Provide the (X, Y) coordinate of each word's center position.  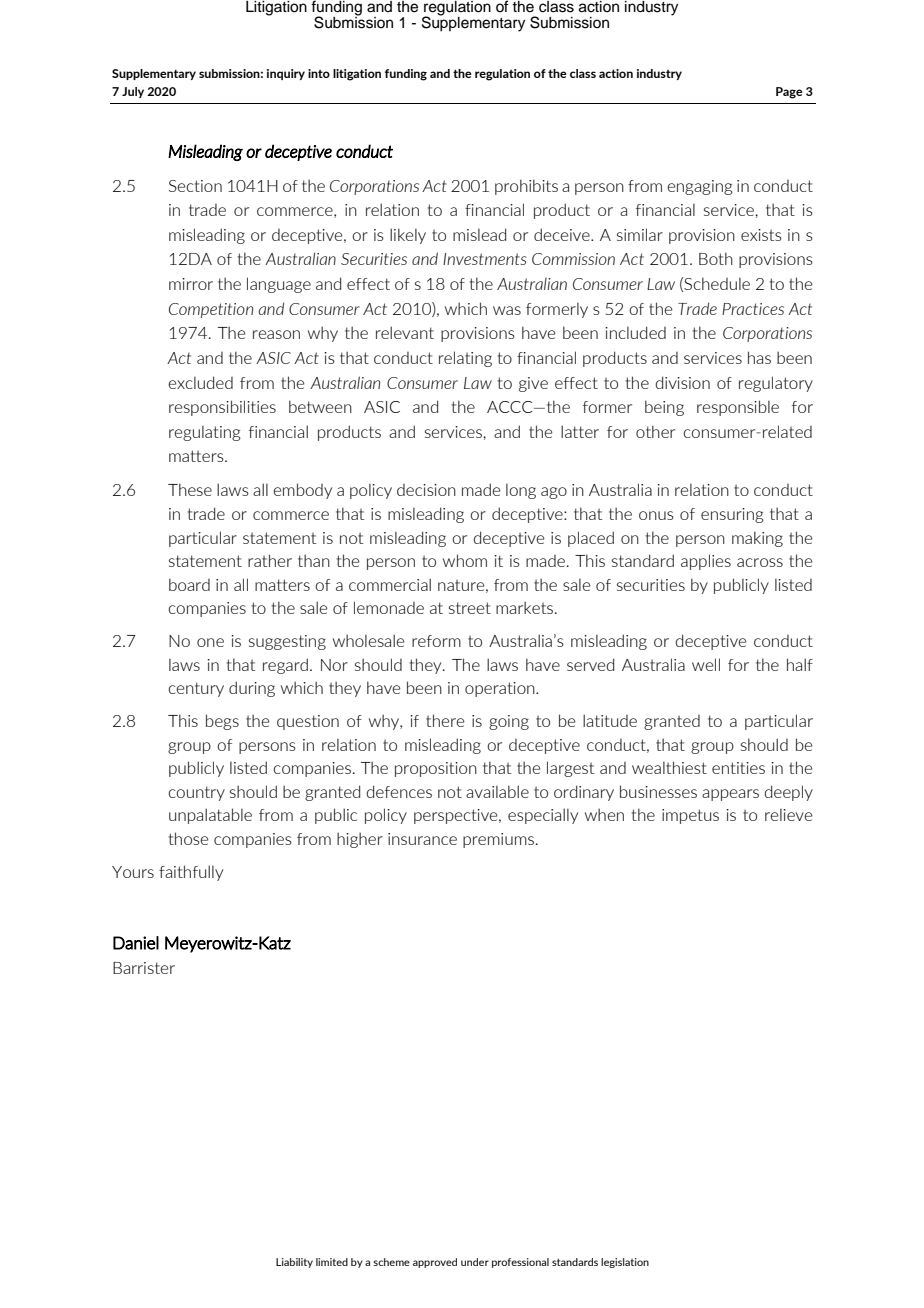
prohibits (526, 187)
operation (501, 689)
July (133, 92)
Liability (294, 1263)
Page (789, 93)
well (706, 664)
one (210, 642)
